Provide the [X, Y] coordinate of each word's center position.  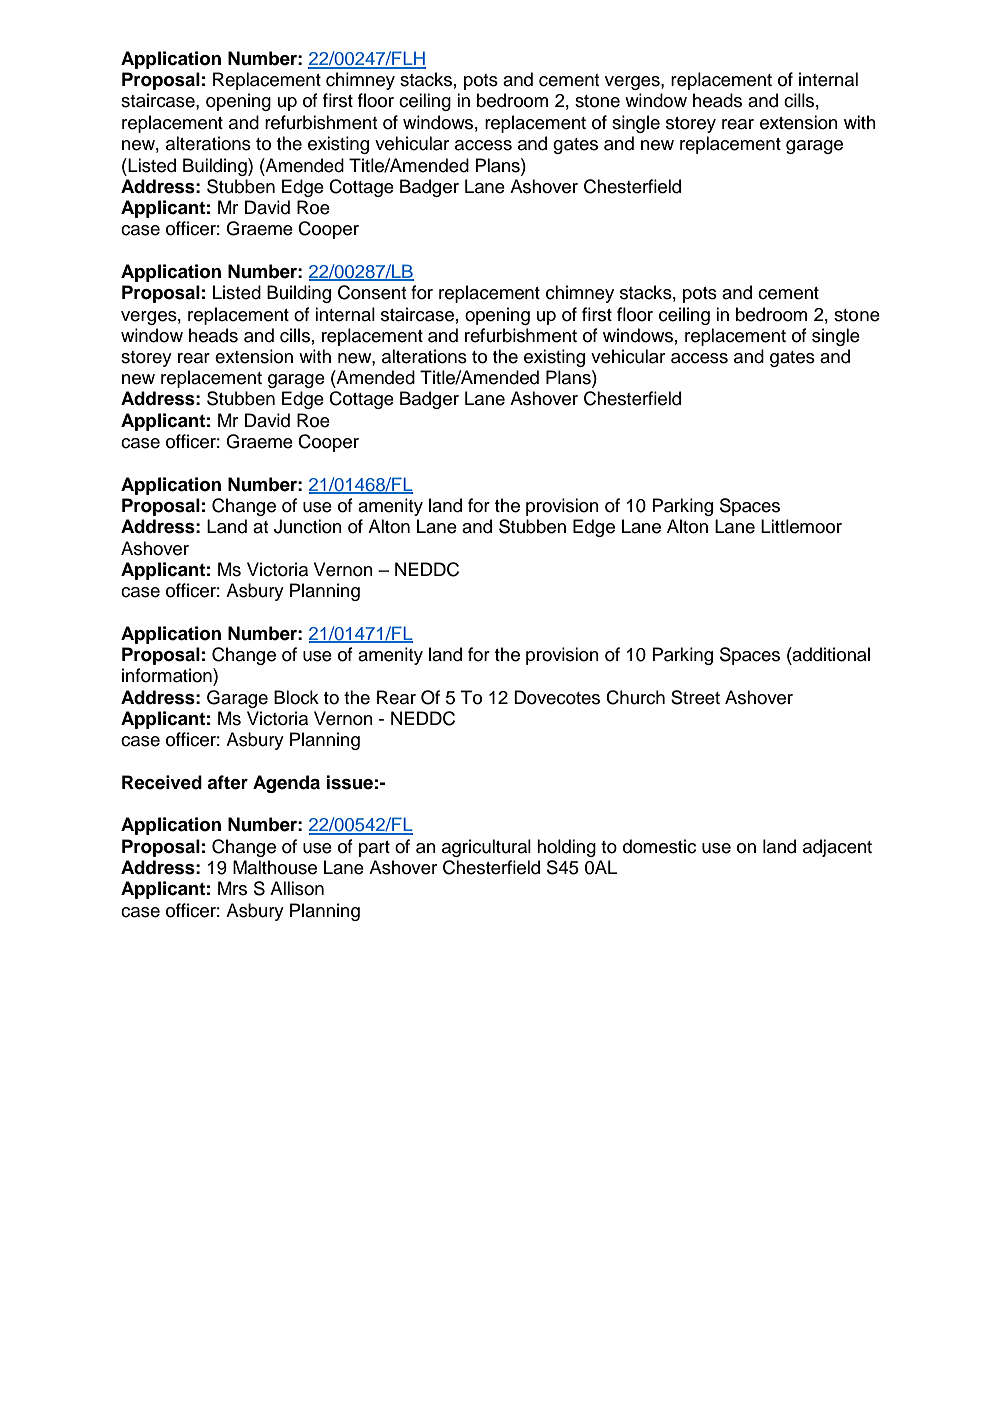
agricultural [486, 848]
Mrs [232, 888]
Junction [308, 526]
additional [830, 654]
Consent [372, 292]
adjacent [837, 848]
